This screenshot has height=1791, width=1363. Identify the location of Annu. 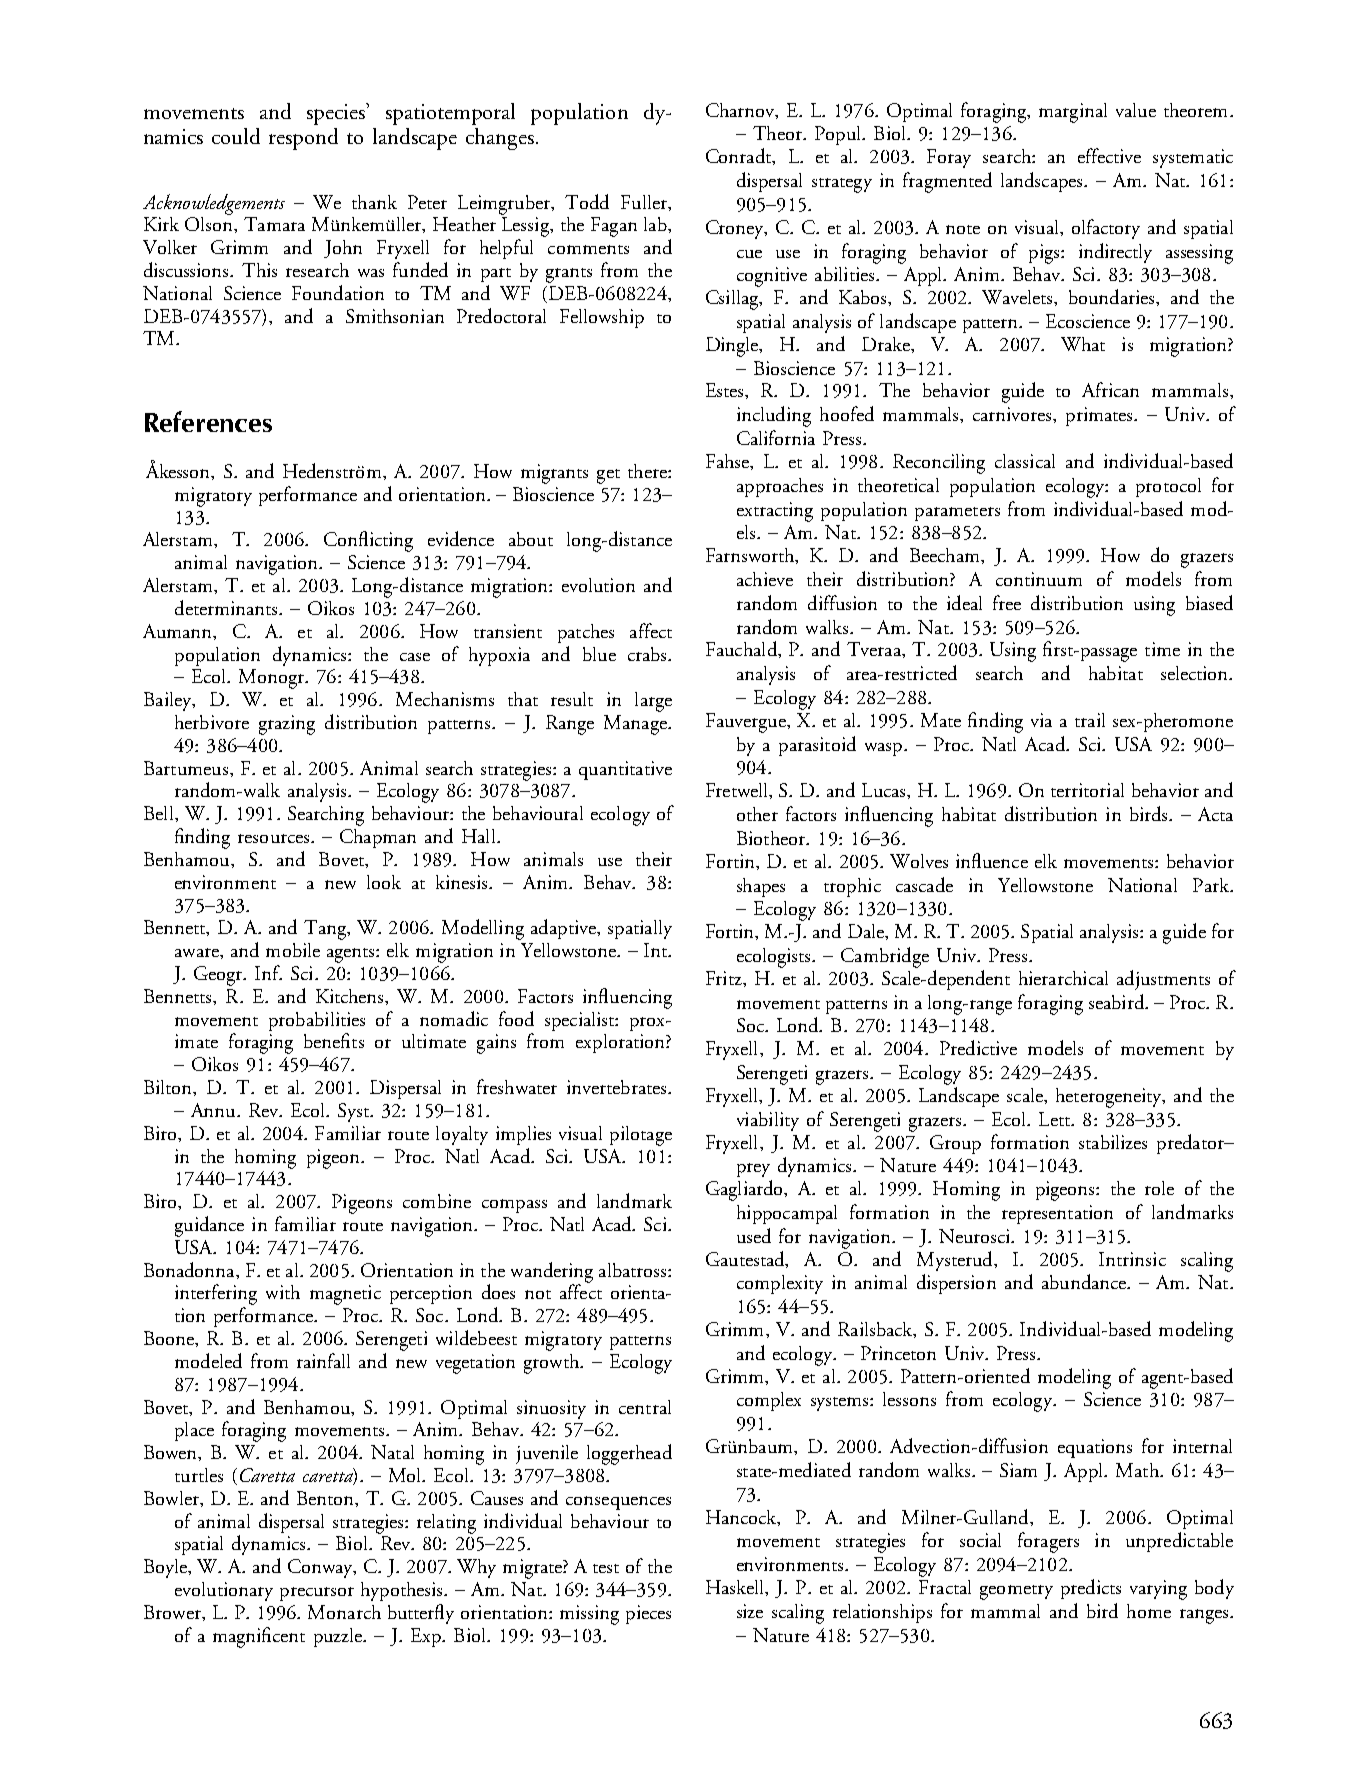
(214, 1110).
